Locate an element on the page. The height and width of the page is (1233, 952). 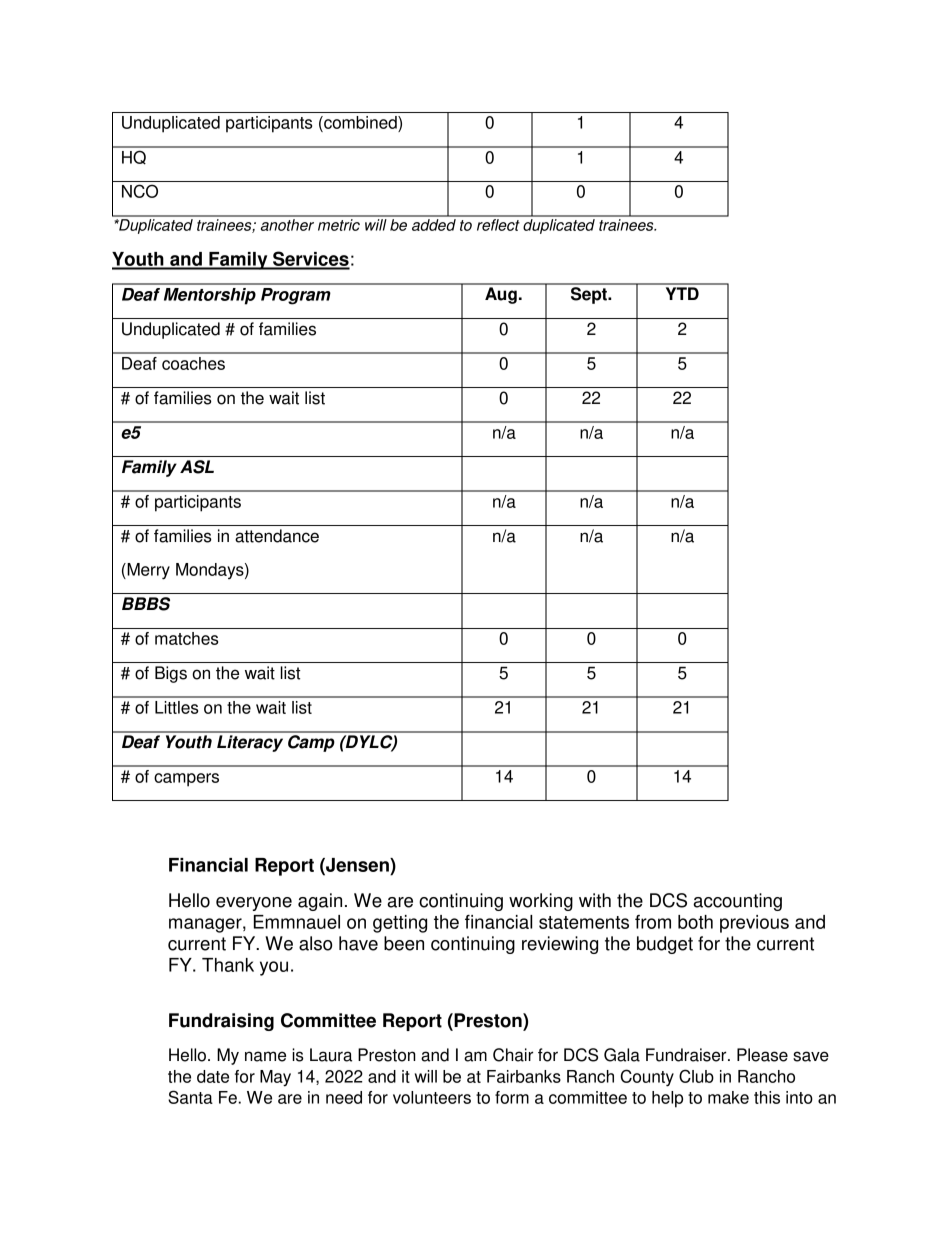
ASL is located at coordinates (197, 467).
